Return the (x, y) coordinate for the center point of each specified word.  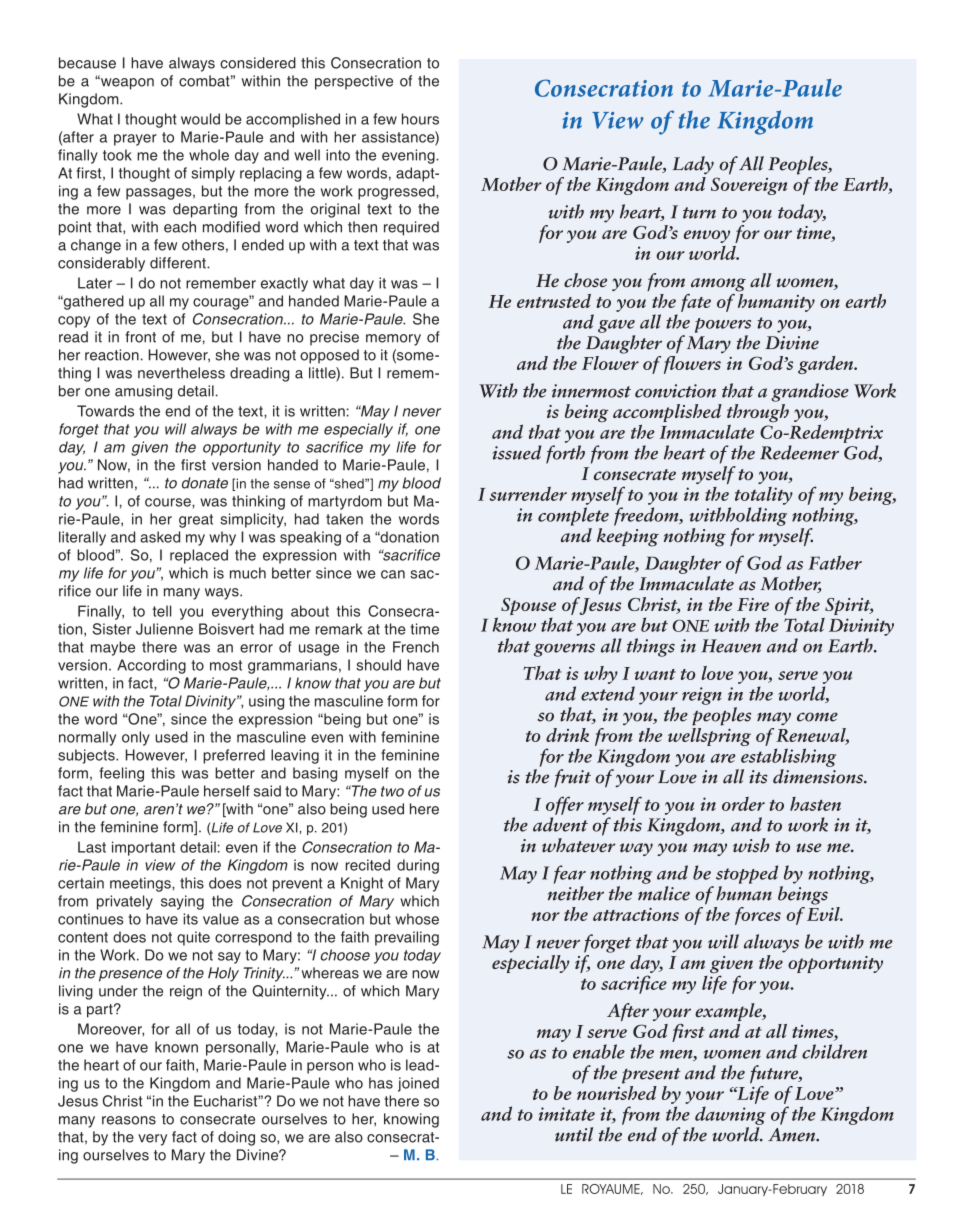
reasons (129, 1120)
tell (162, 611)
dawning (730, 1115)
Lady (693, 165)
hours (420, 119)
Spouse (528, 608)
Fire (753, 604)
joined (418, 1084)
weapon (126, 83)
